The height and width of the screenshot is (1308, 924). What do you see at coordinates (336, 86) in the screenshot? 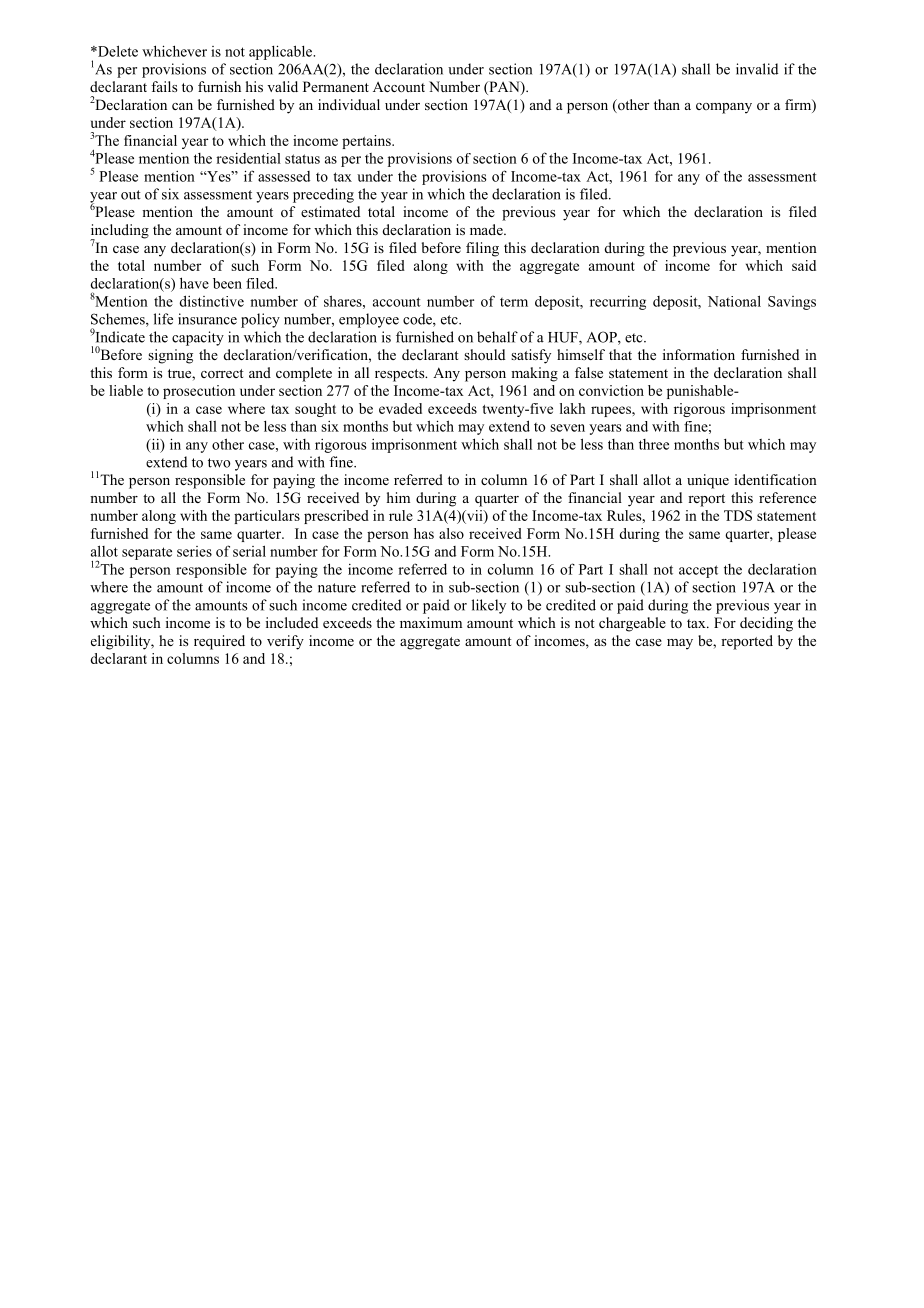
I see `Permanent` at bounding box center [336, 86].
